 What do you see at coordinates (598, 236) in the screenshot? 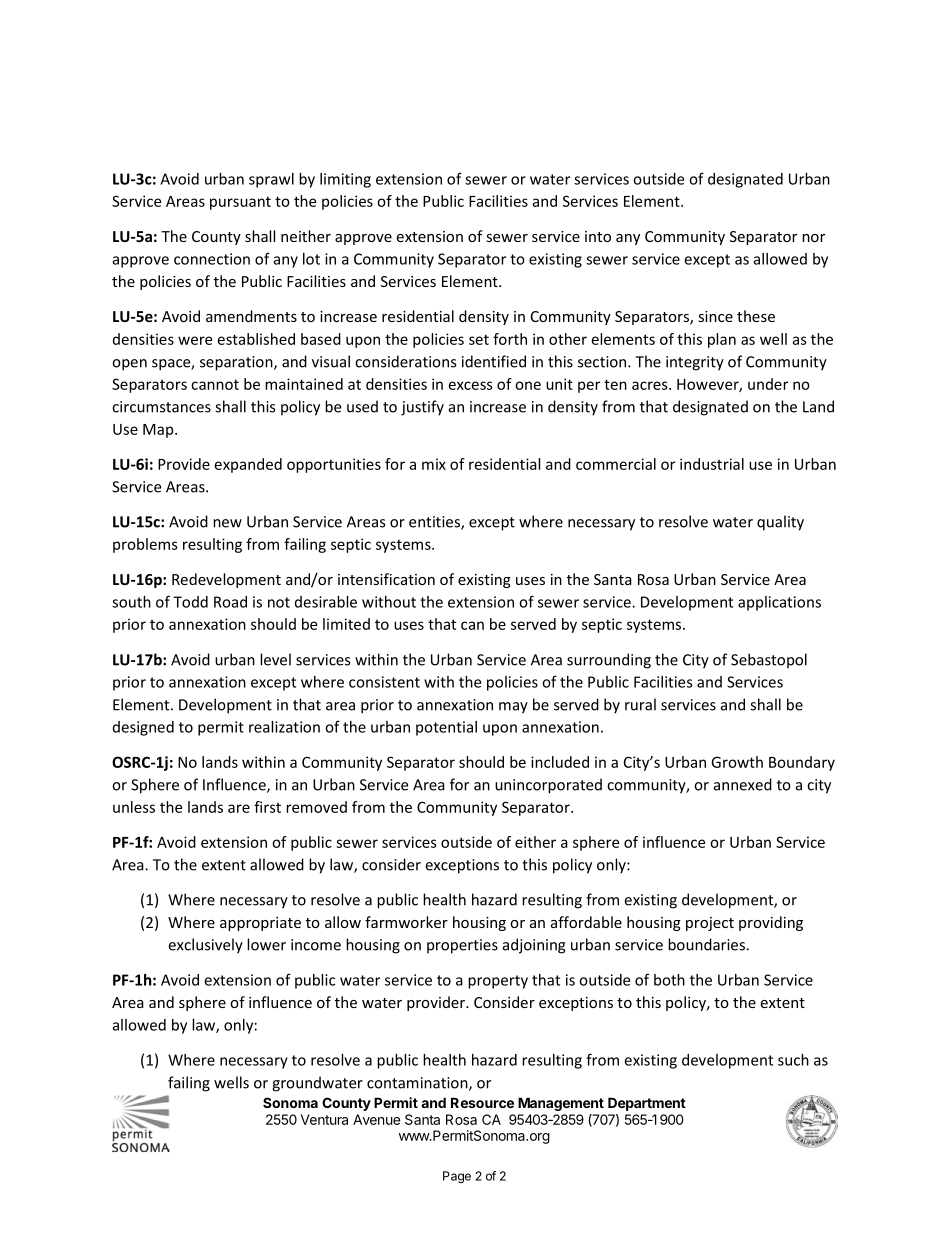
I see `into` at bounding box center [598, 236].
